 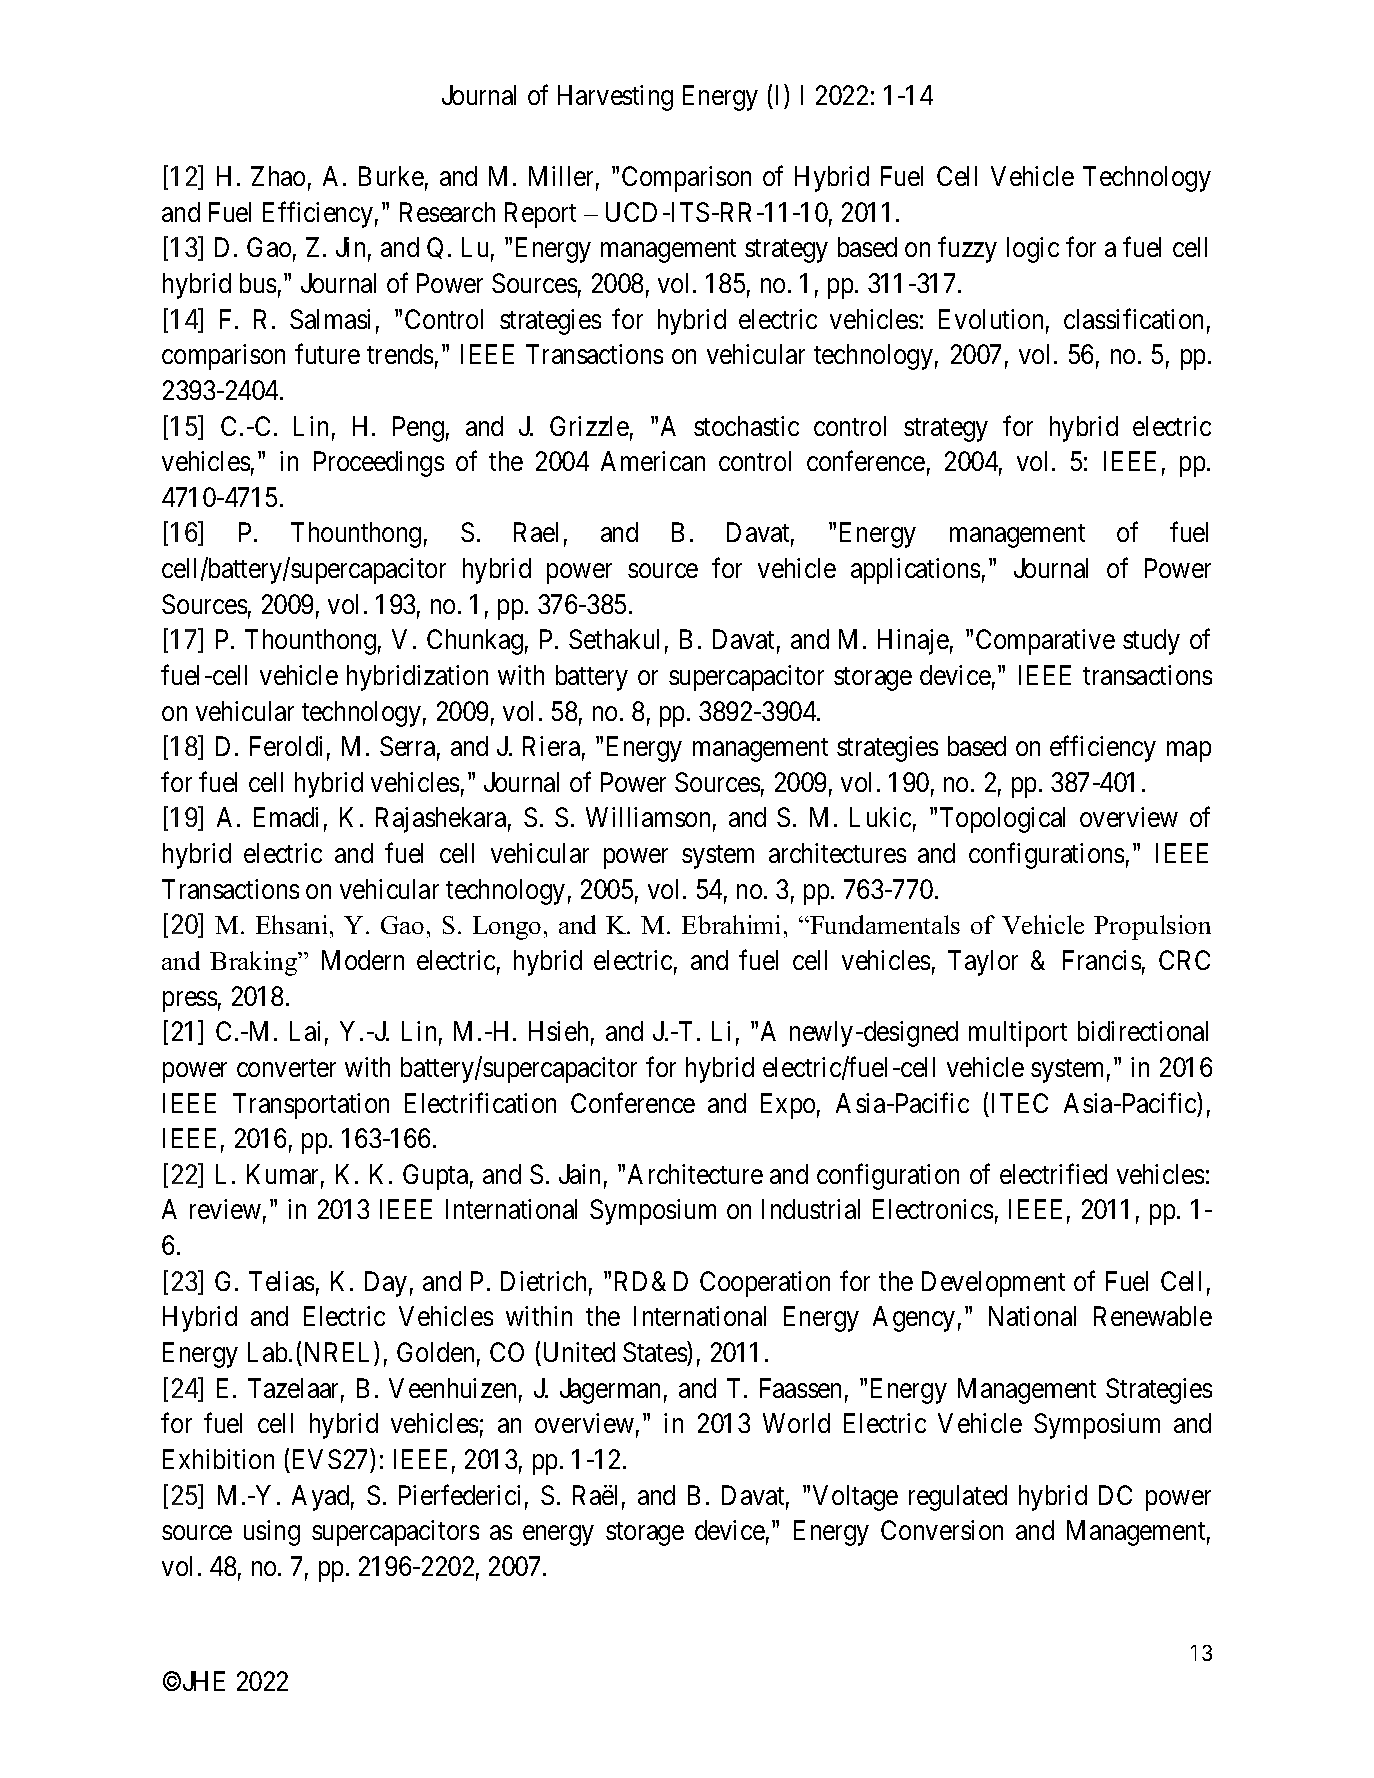 What do you see at coordinates (615, 98) in the screenshot?
I see `Harvesting` at bounding box center [615, 98].
